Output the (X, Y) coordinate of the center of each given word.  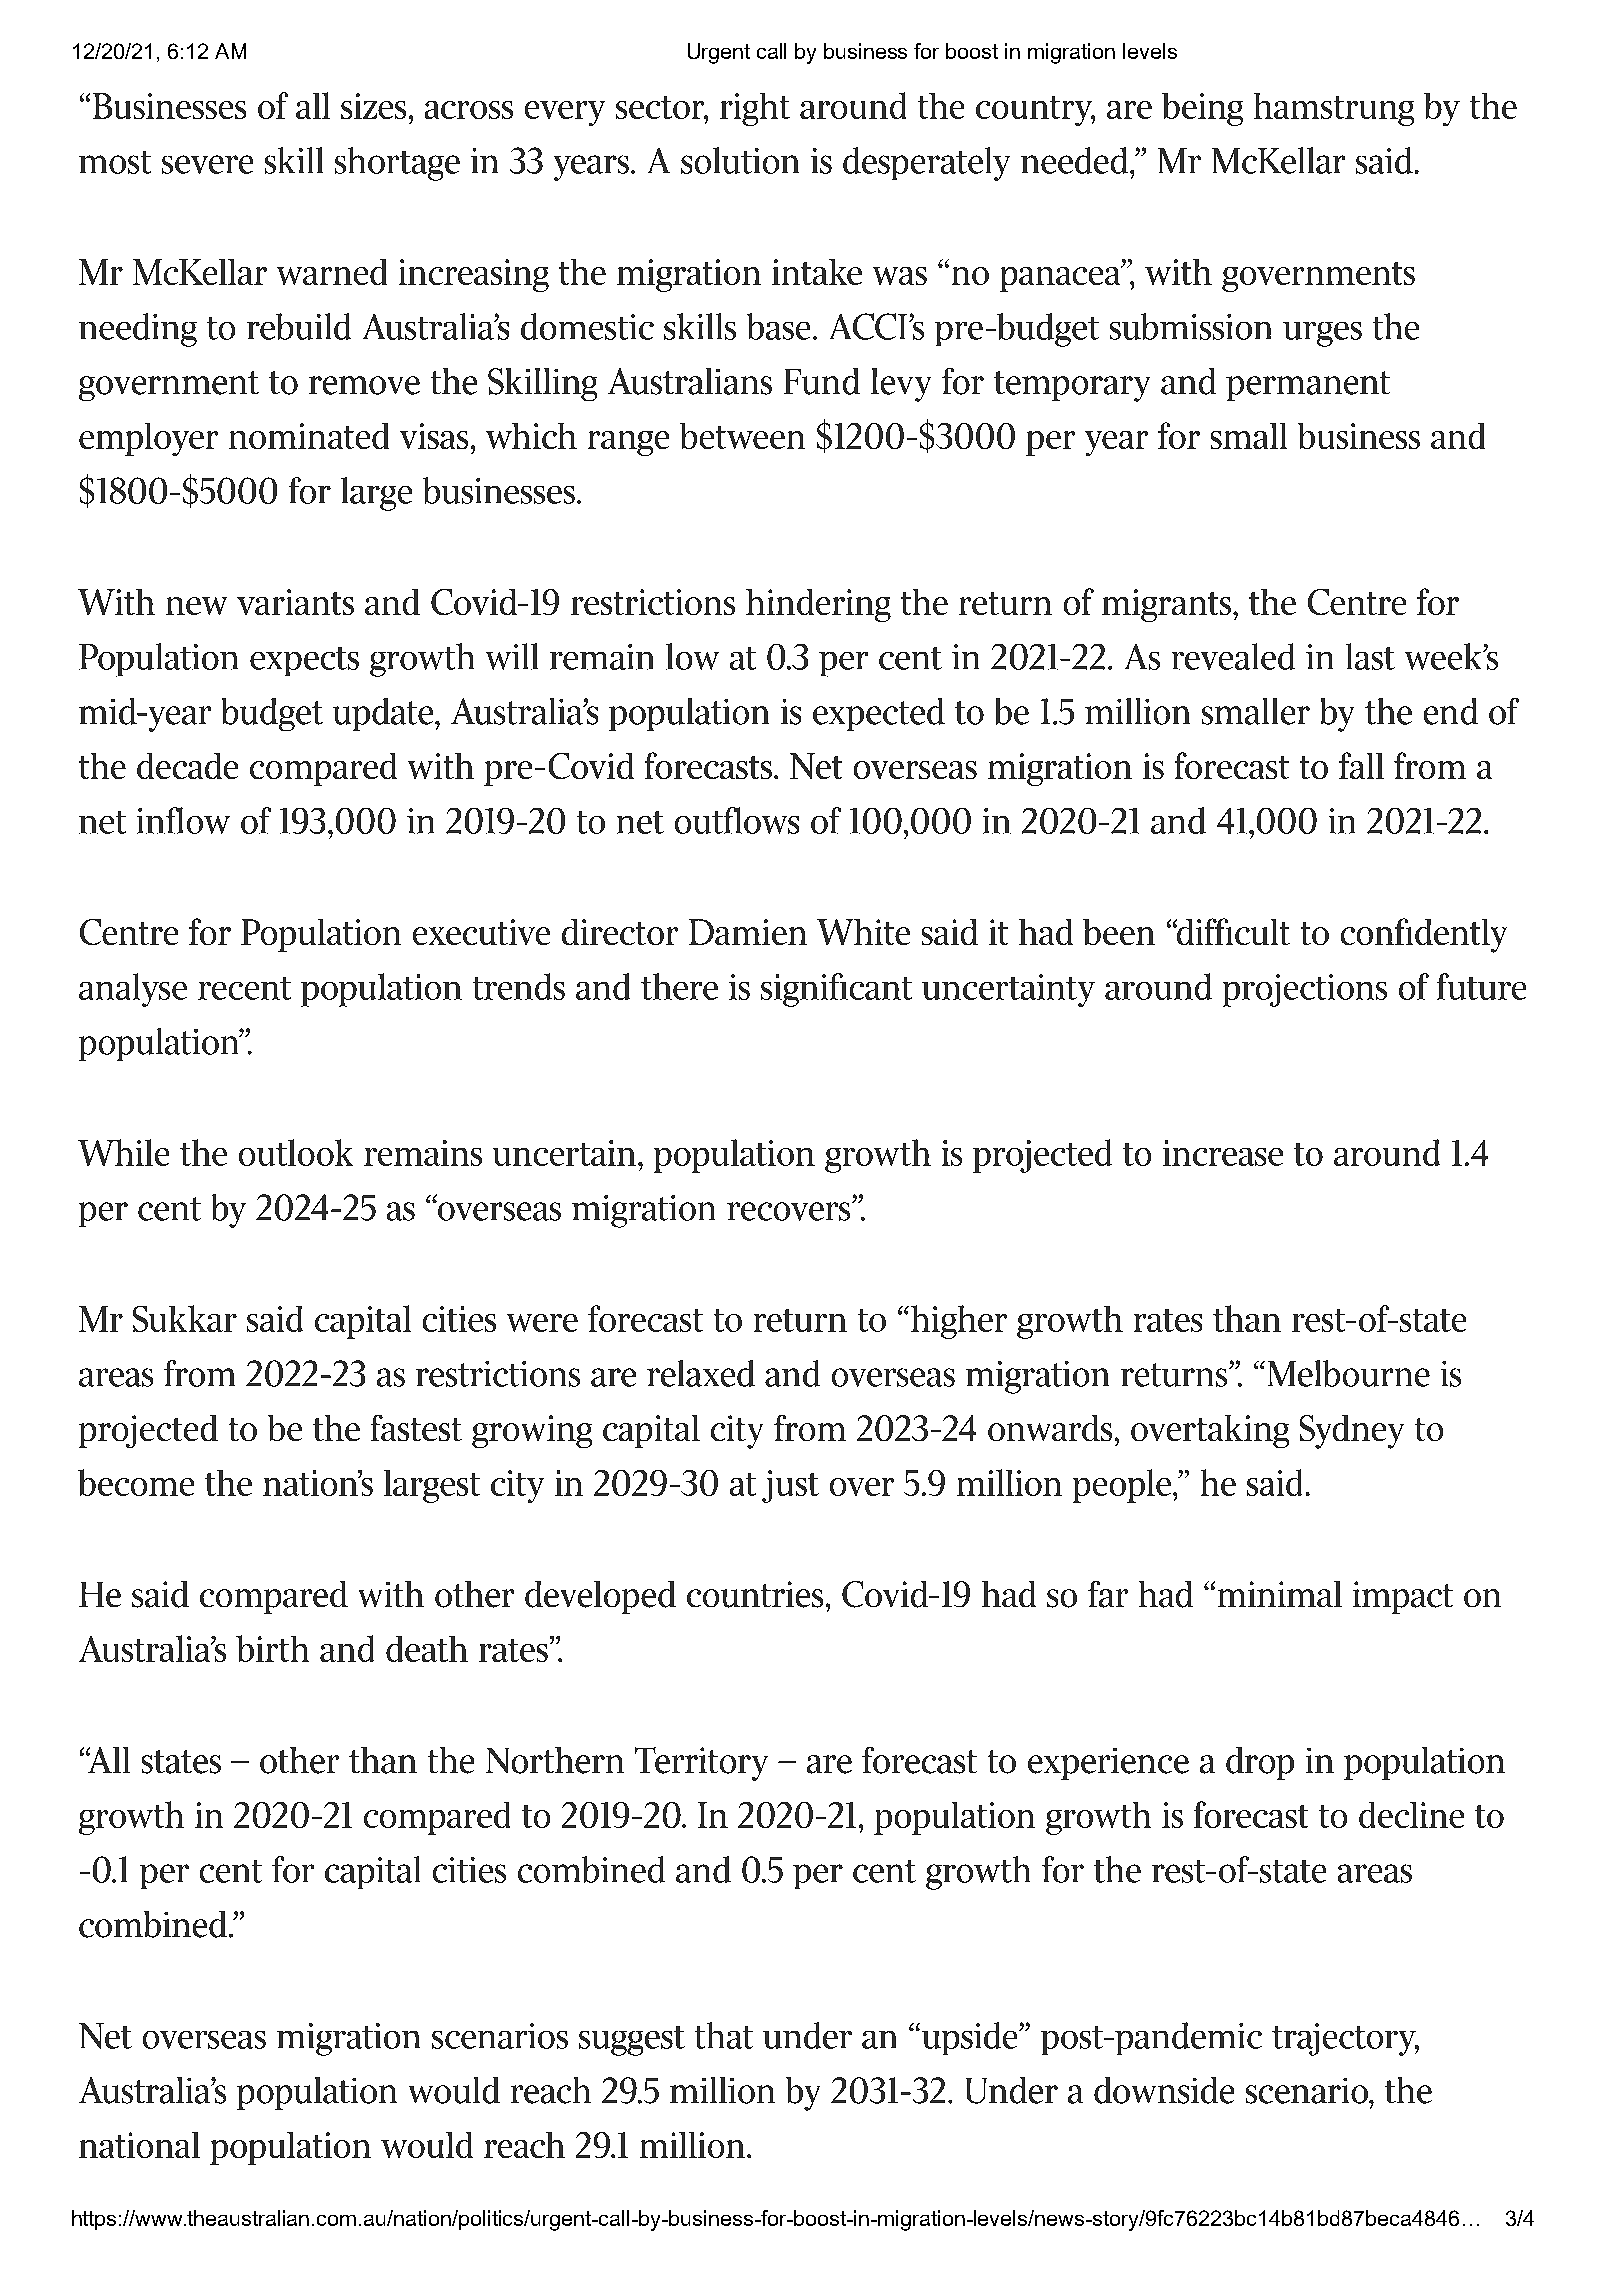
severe (207, 164)
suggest (632, 2041)
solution (740, 160)
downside (1164, 2090)
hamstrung (1334, 109)
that (724, 2035)
